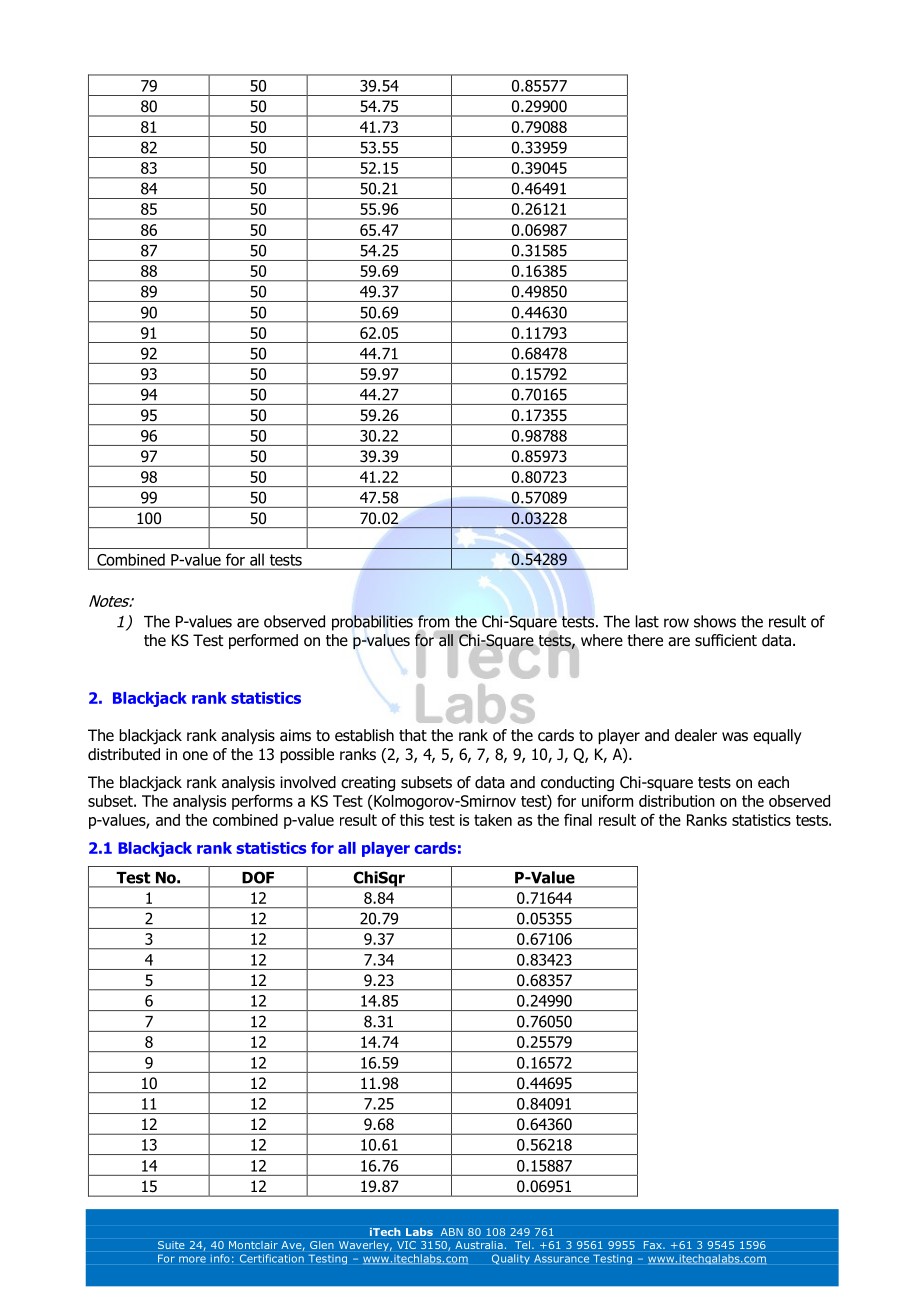 Image resolution: width=924 pixels, height=1308 pixels. What do you see at coordinates (561, 1258) in the screenshot?
I see `Assurance` at bounding box center [561, 1258].
